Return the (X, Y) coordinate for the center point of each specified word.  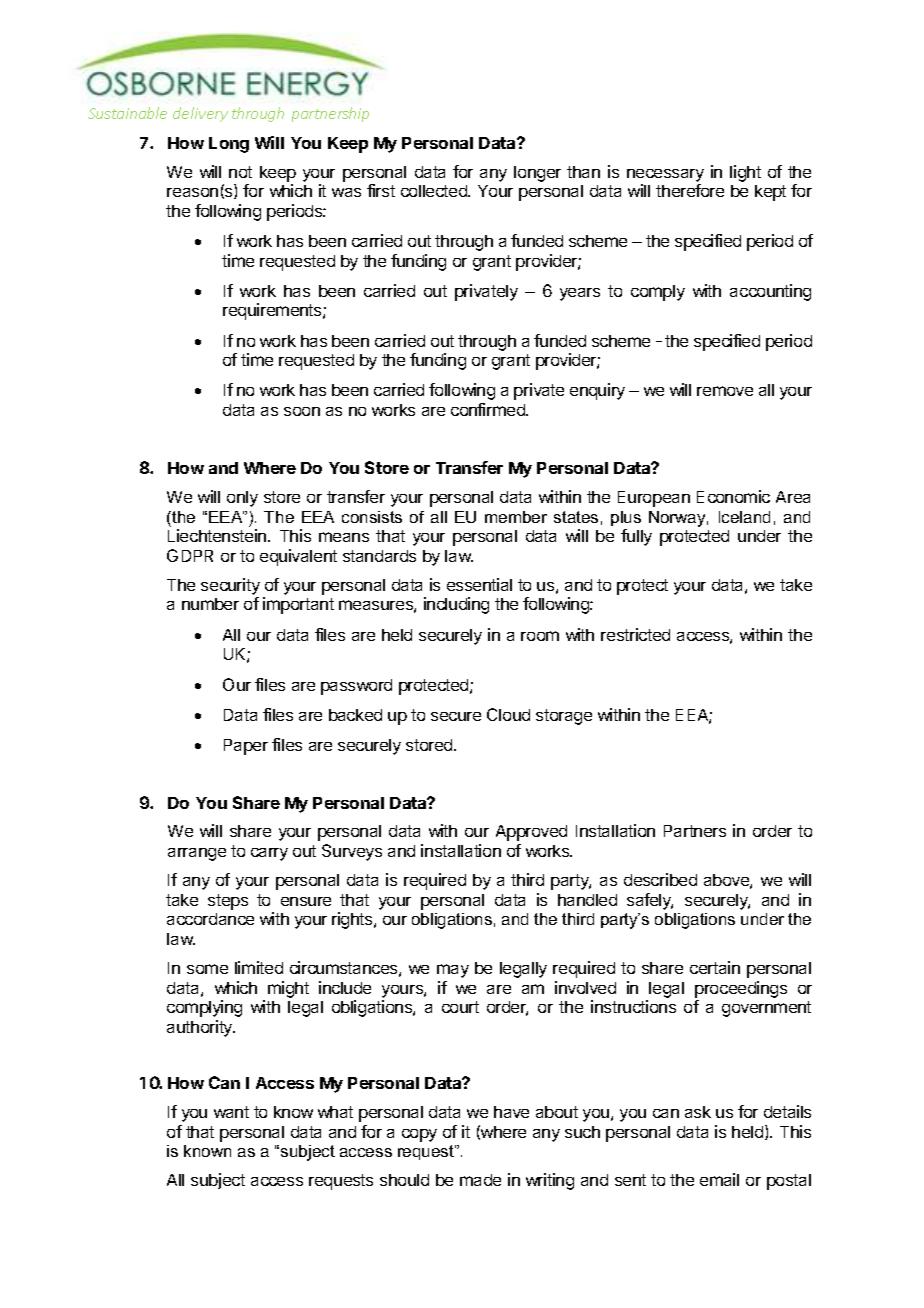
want (231, 1112)
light (745, 173)
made (480, 1180)
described (660, 879)
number (210, 604)
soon (302, 411)
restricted (635, 634)
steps (228, 902)
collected (435, 191)
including (456, 605)
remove (725, 391)
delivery (200, 114)
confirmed (489, 409)
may (453, 971)
